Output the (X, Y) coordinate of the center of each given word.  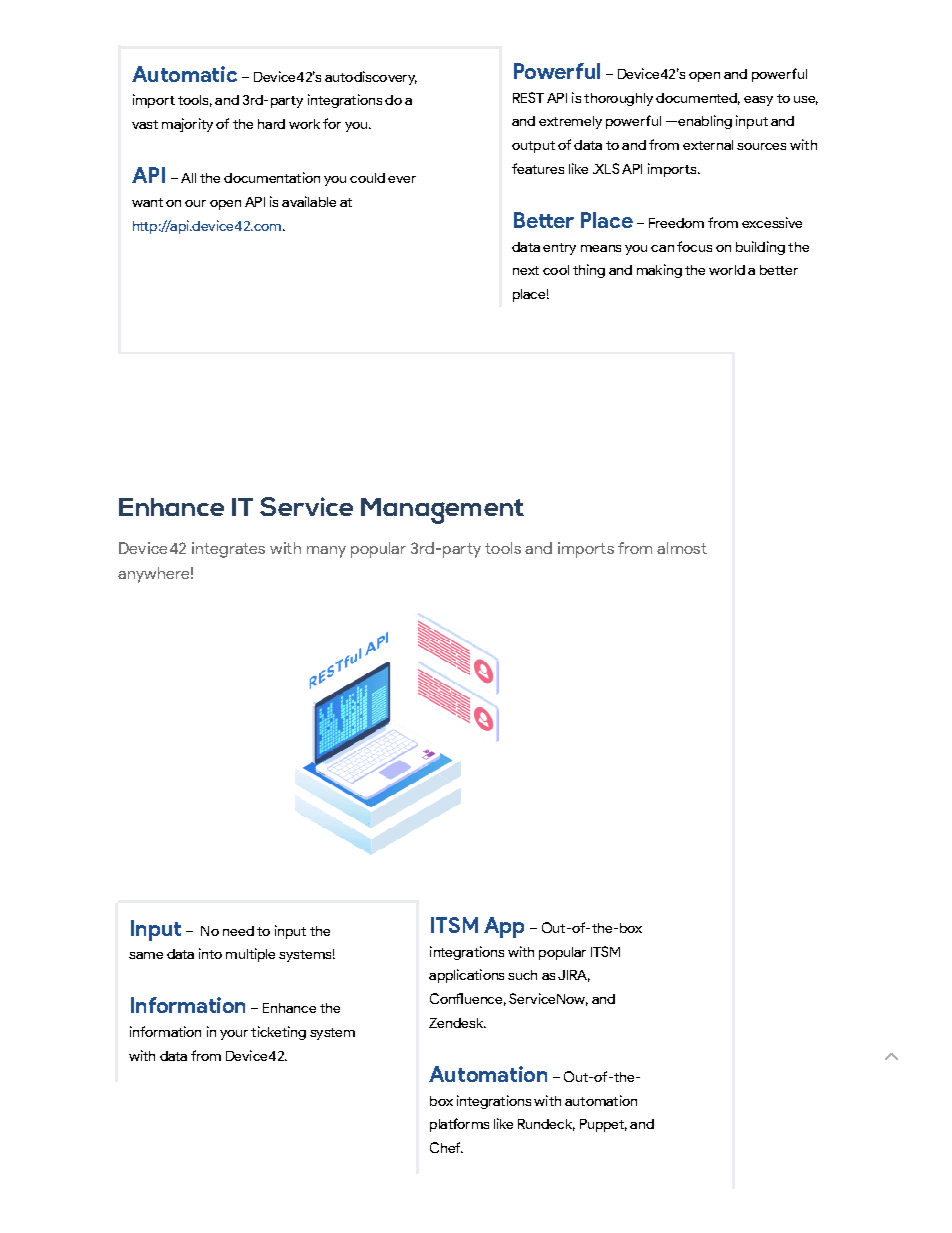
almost (682, 548)
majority (187, 125)
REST (528, 97)
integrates (228, 550)
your (234, 1035)
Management (442, 511)
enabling (704, 122)
